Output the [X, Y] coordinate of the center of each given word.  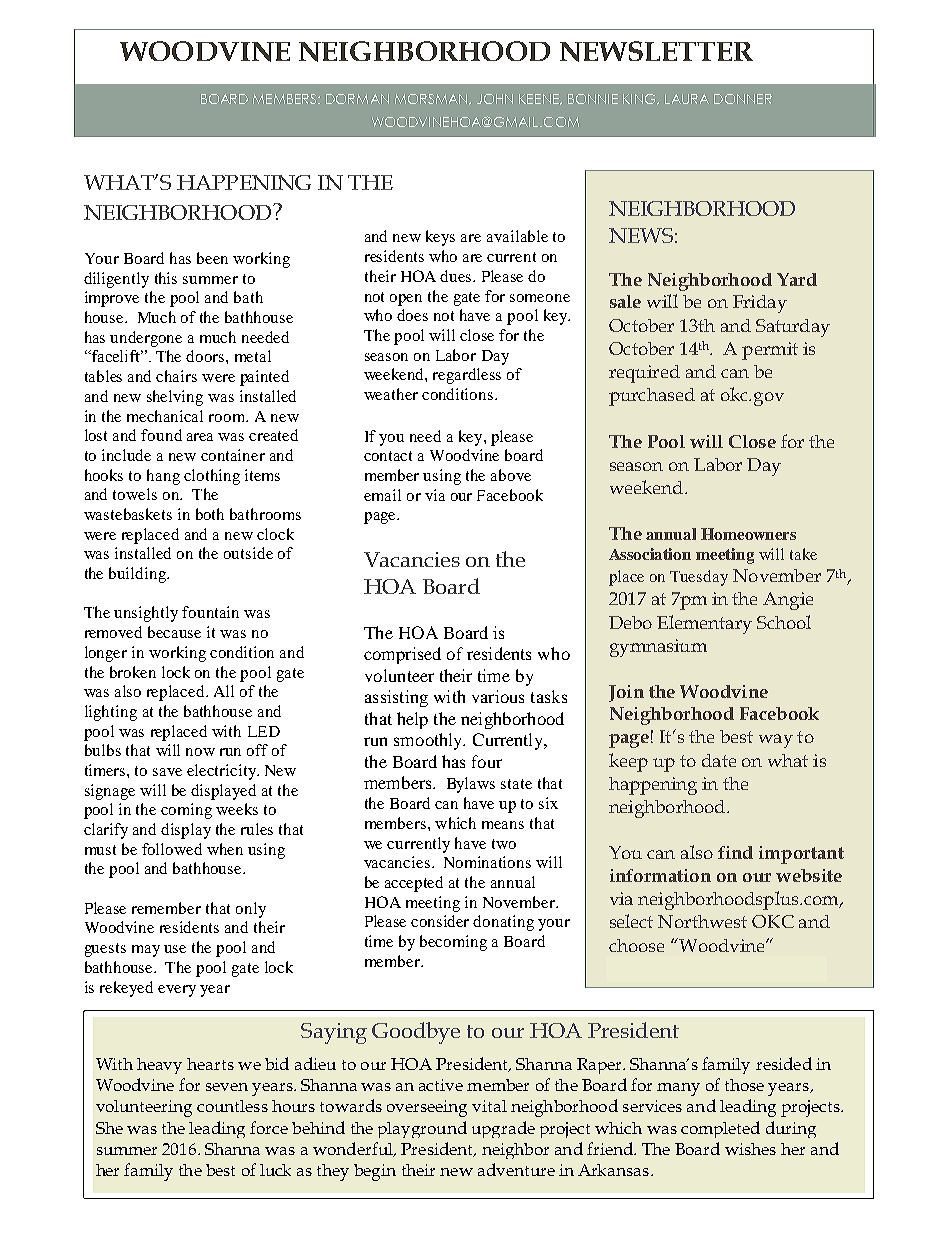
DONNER [743, 99]
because [174, 632]
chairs [176, 376]
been [212, 258]
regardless [467, 376]
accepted [414, 884]
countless [232, 1106]
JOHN [495, 99]
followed [172, 849]
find [735, 852]
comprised [402, 655]
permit [770, 351]
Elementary [704, 624]
